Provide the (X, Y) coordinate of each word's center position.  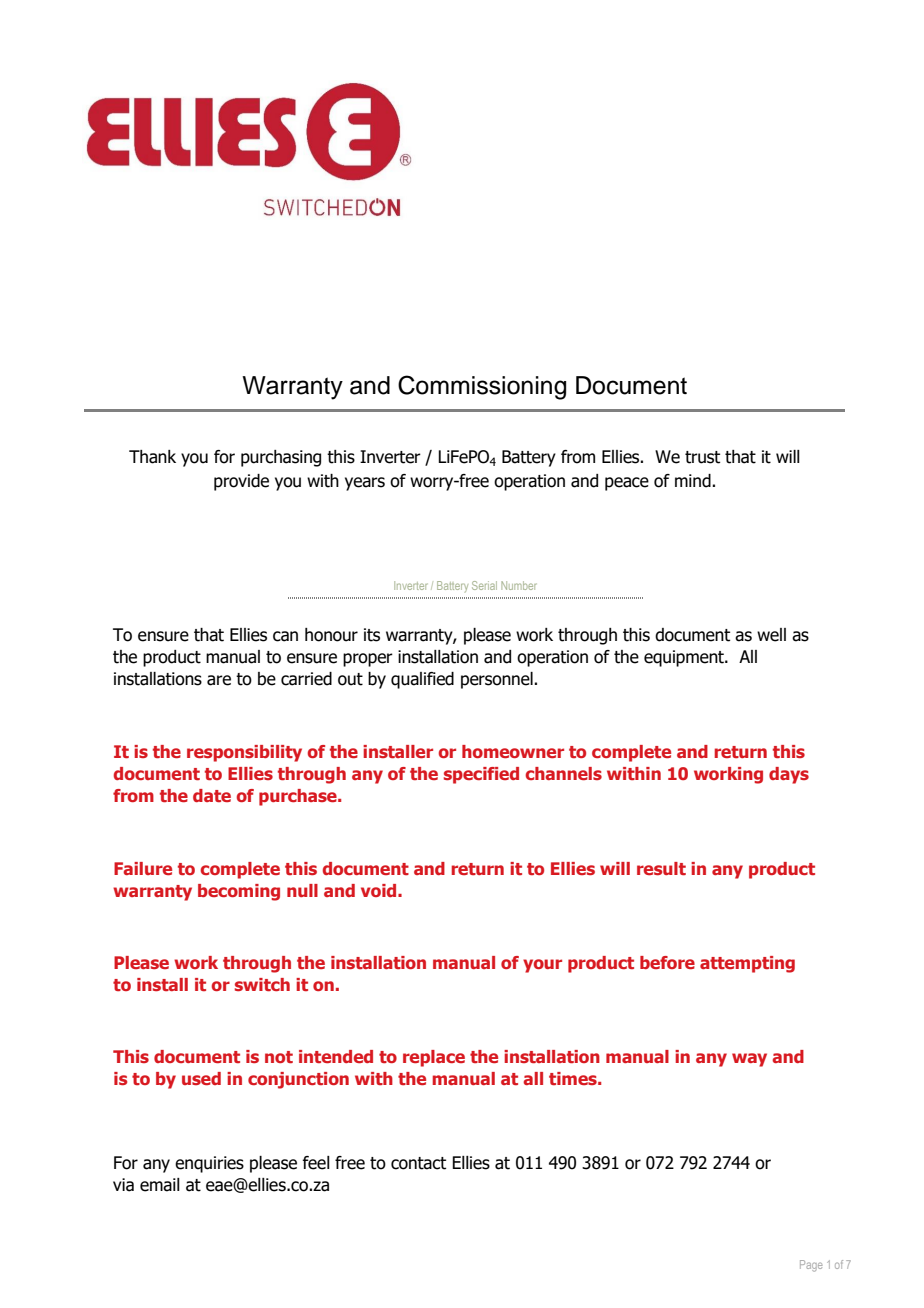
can (285, 636)
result (661, 868)
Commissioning (482, 387)
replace (434, 1058)
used (201, 1078)
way (749, 1060)
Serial (484, 585)
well (771, 635)
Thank (152, 457)
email (160, 1185)
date (212, 795)
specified (481, 775)
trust (702, 457)
